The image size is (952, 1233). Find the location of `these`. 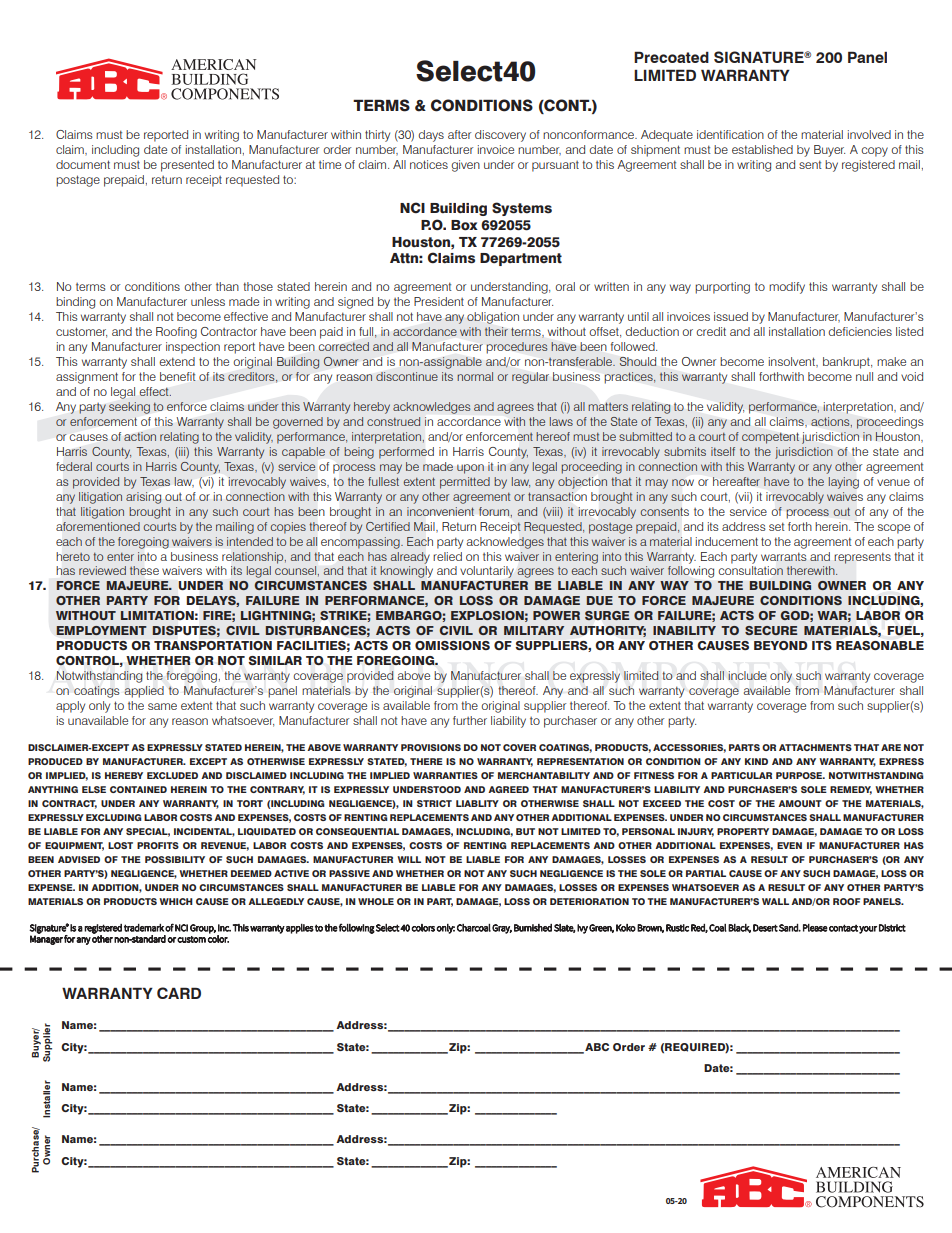

these is located at coordinates (144, 570).
